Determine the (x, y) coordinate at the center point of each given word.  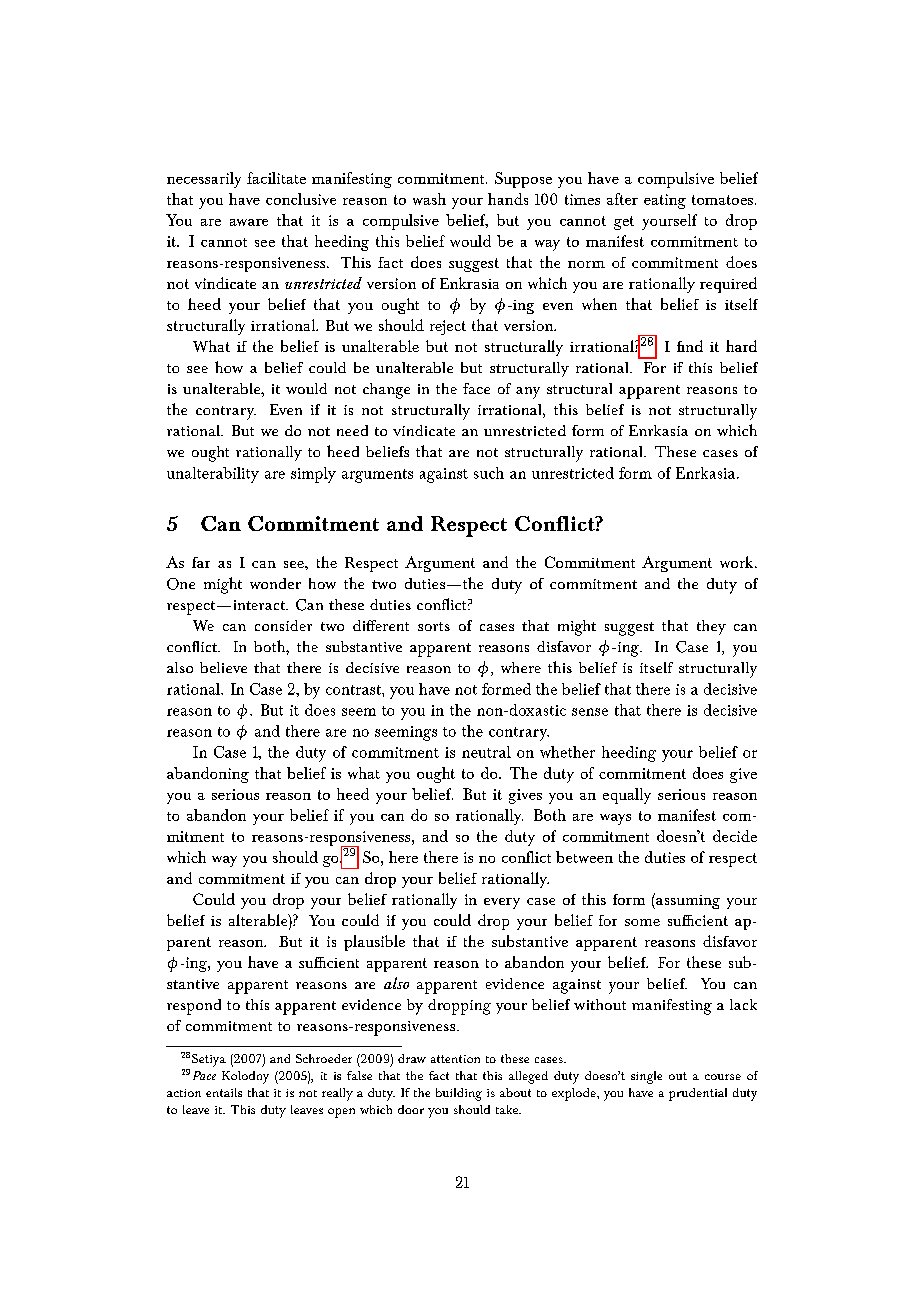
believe (223, 667)
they (711, 627)
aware (249, 222)
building (459, 1094)
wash (429, 199)
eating (665, 201)
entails (224, 1092)
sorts (434, 626)
